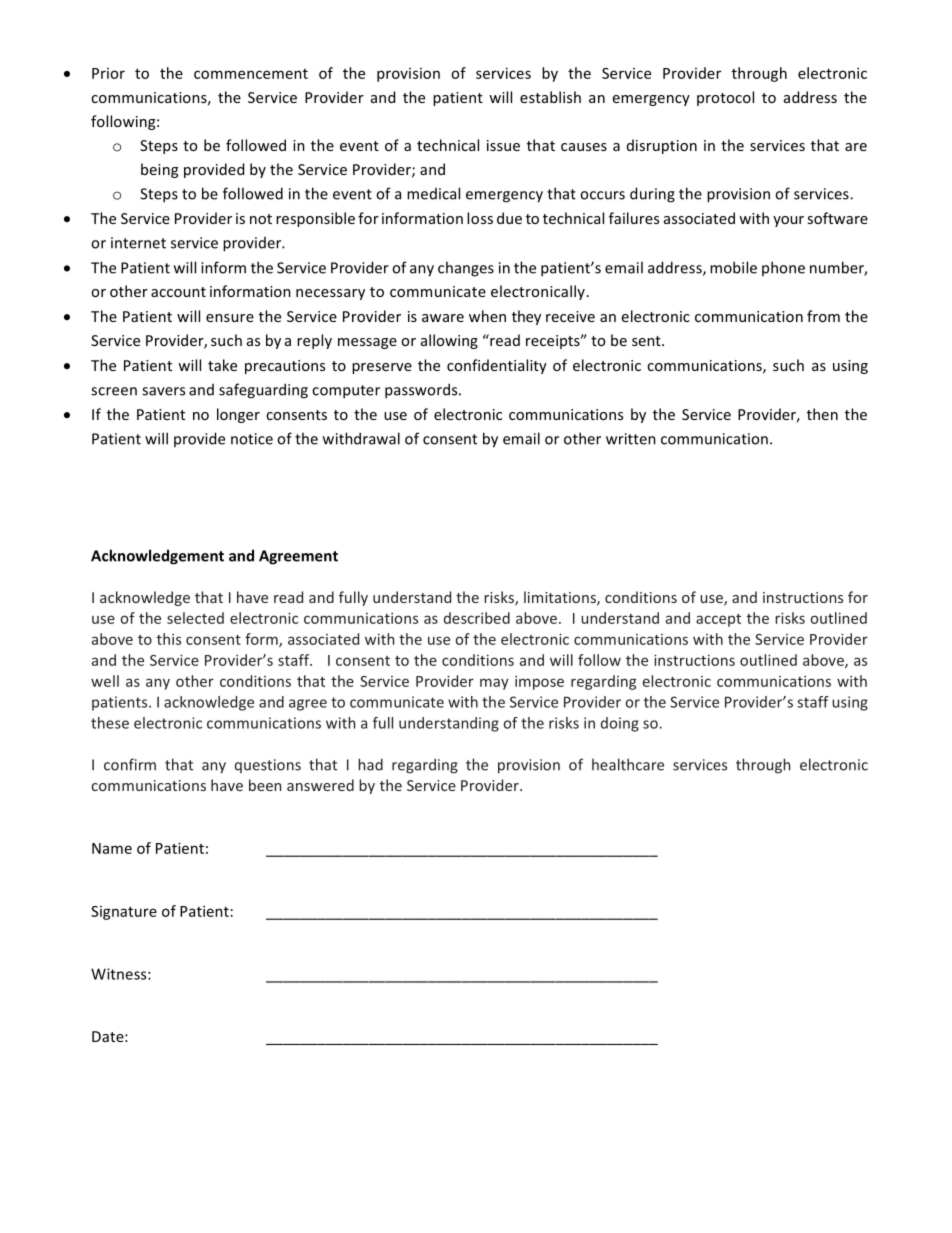  Describe the element at coordinates (550, 97) in the screenshot. I see `establish` at that location.
